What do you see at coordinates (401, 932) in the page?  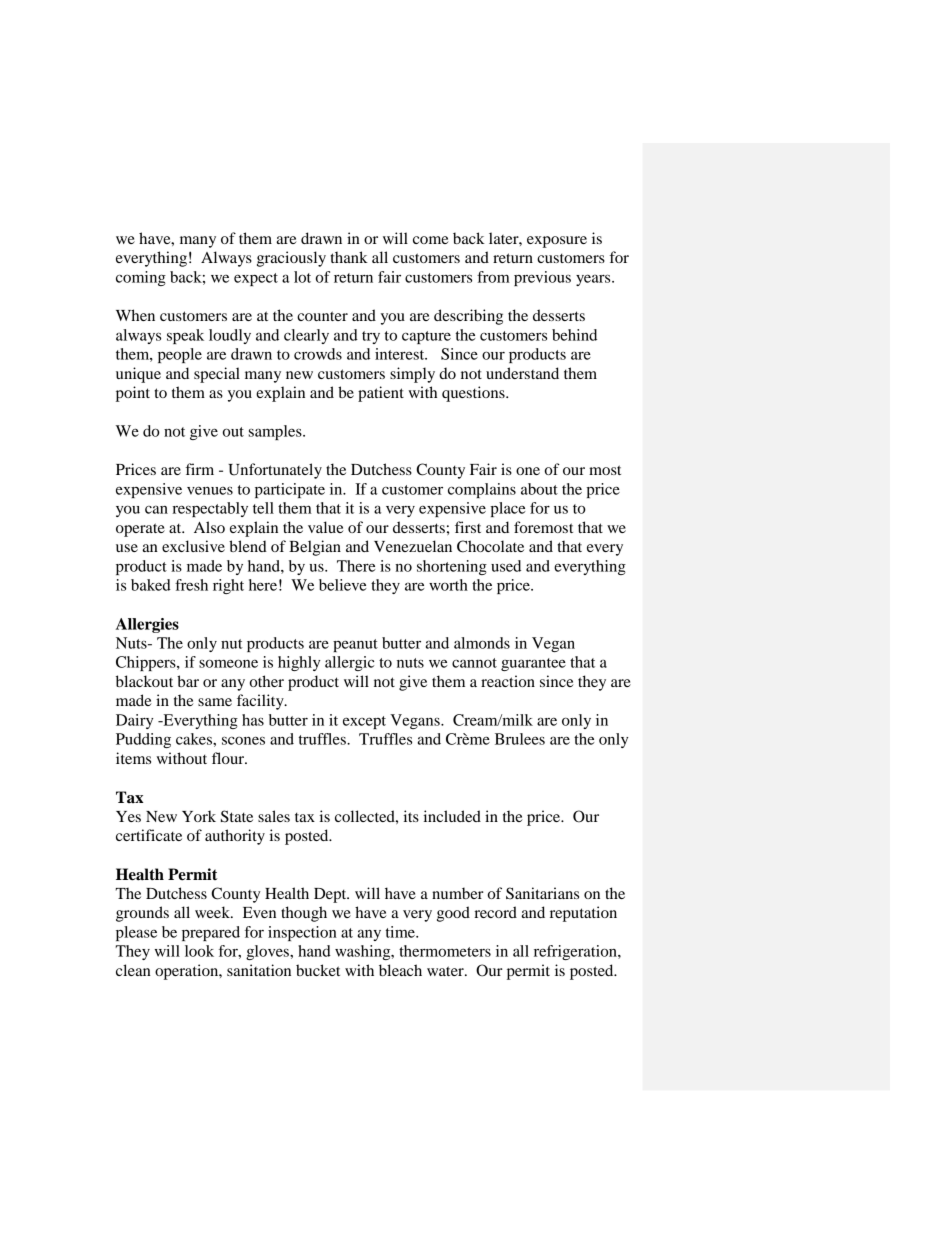 I see `time` at bounding box center [401, 932].
